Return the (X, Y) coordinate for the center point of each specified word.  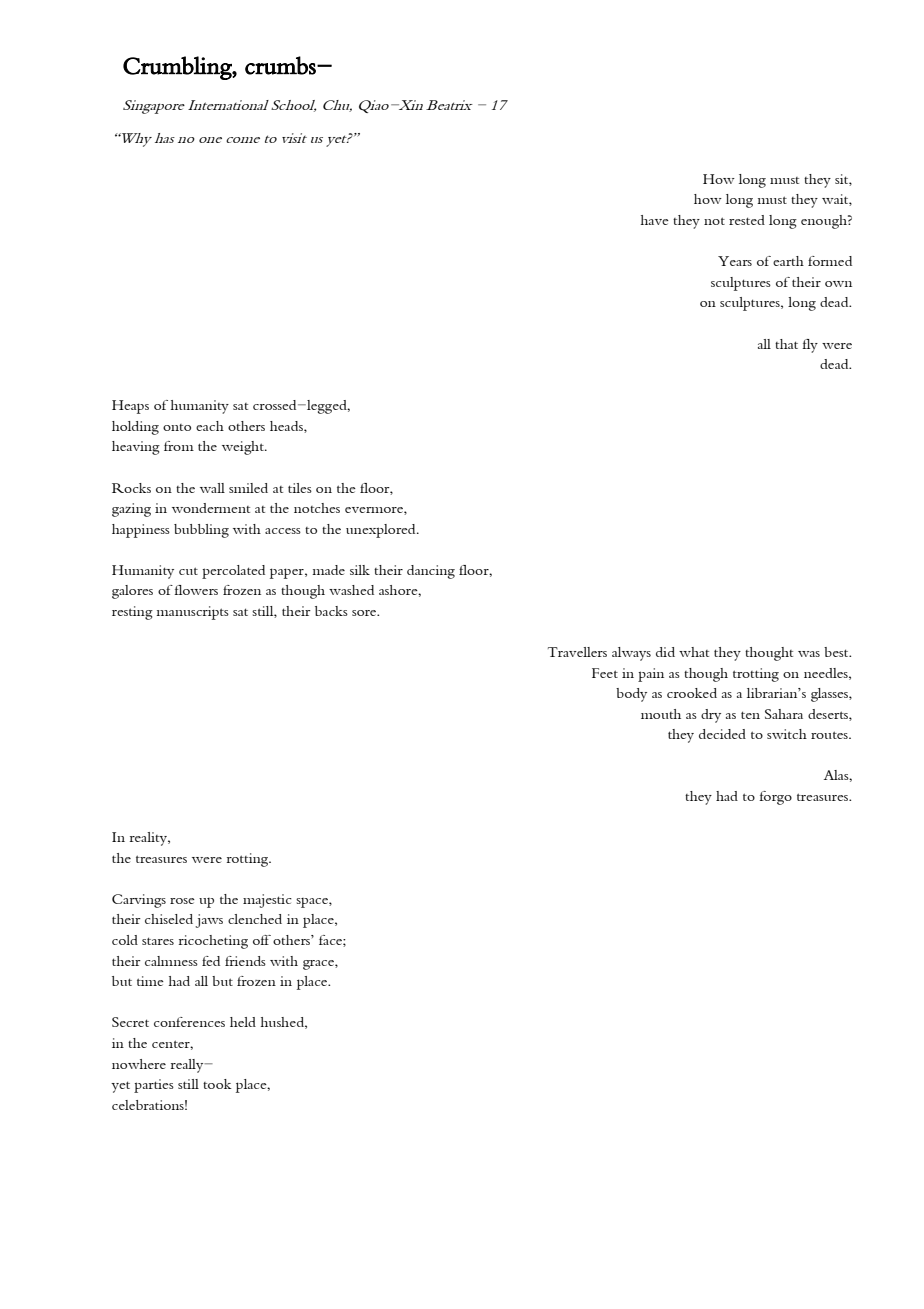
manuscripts (192, 613)
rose (182, 901)
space (313, 903)
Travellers (577, 652)
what (694, 652)
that (786, 344)
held (243, 1022)
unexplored (382, 531)
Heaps (130, 407)
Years (735, 261)
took (217, 1084)
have (655, 220)
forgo (775, 798)
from (179, 446)
